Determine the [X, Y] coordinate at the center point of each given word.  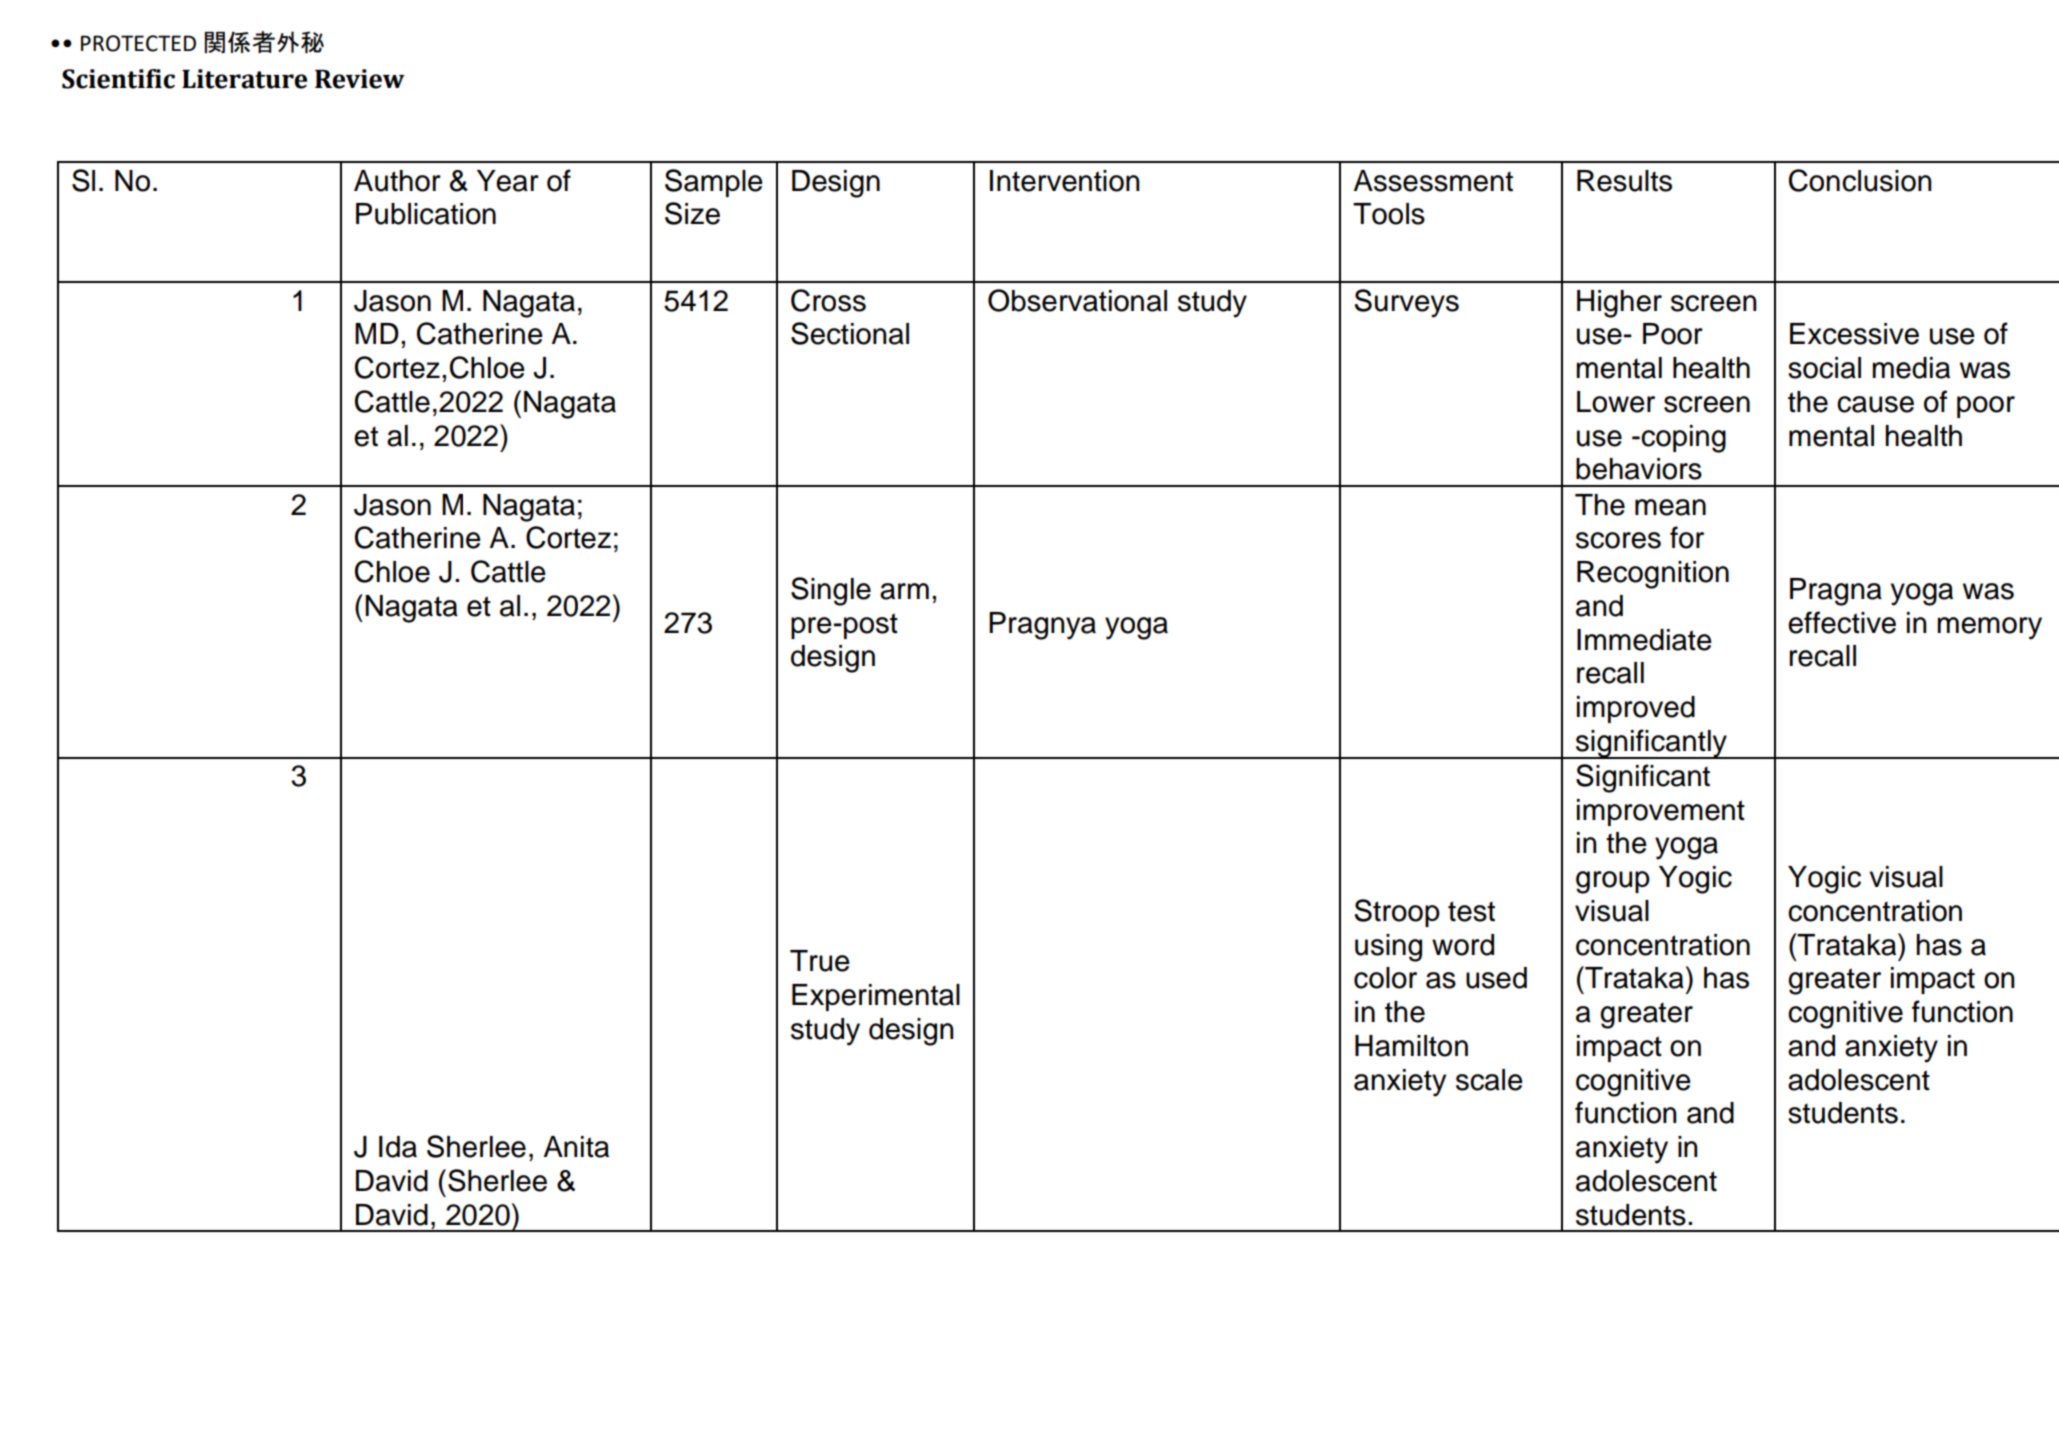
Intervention [1064, 181]
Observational [1077, 300]
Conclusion [1860, 180]
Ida [398, 1147]
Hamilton [1411, 1046]
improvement [1661, 812]
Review [360, 79]
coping [1682, 439]
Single [831, 591]
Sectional [850, 333]
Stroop [1397, 913]
